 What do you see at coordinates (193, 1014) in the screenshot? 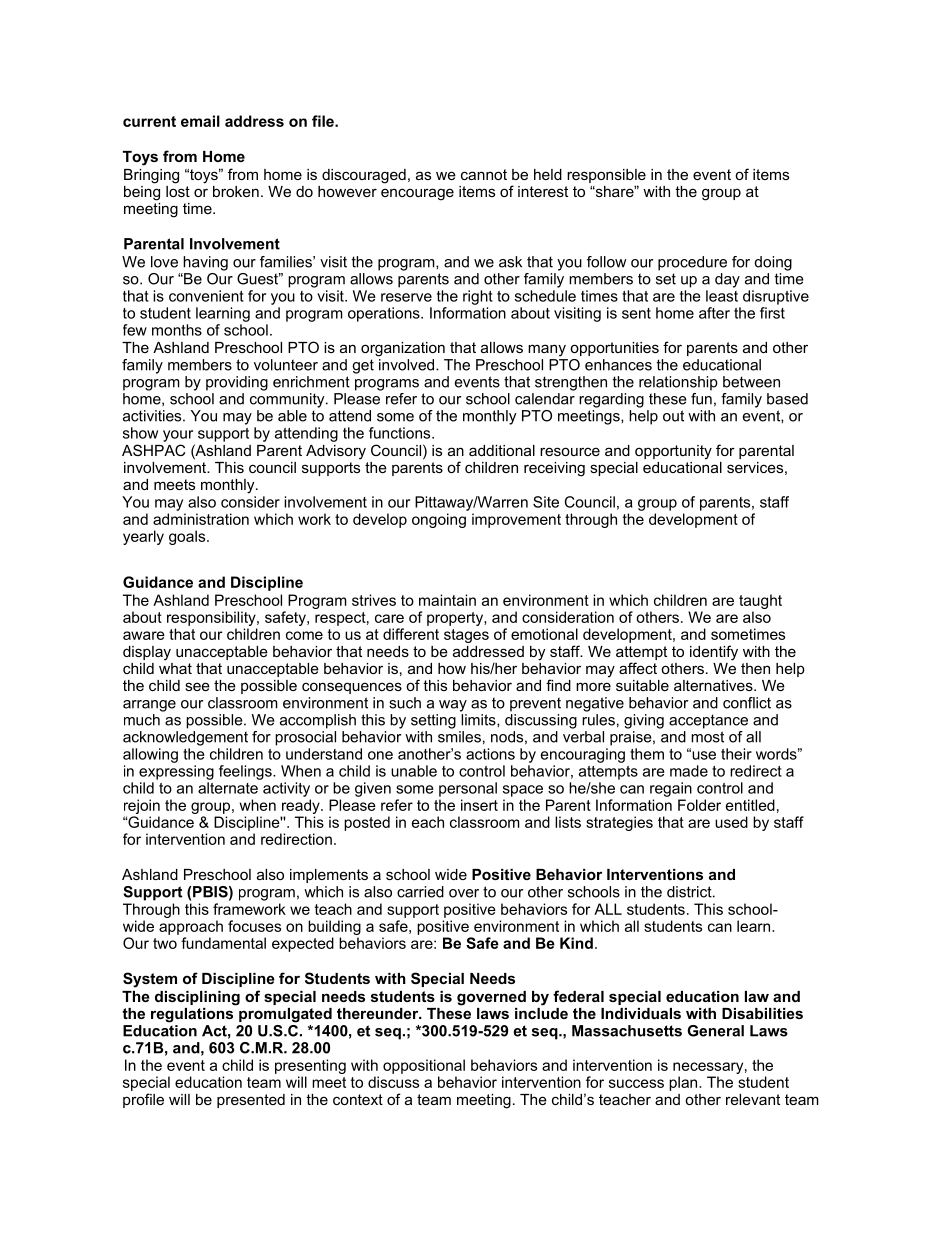
I see `regulations` at bounding box center [193, 1014].
